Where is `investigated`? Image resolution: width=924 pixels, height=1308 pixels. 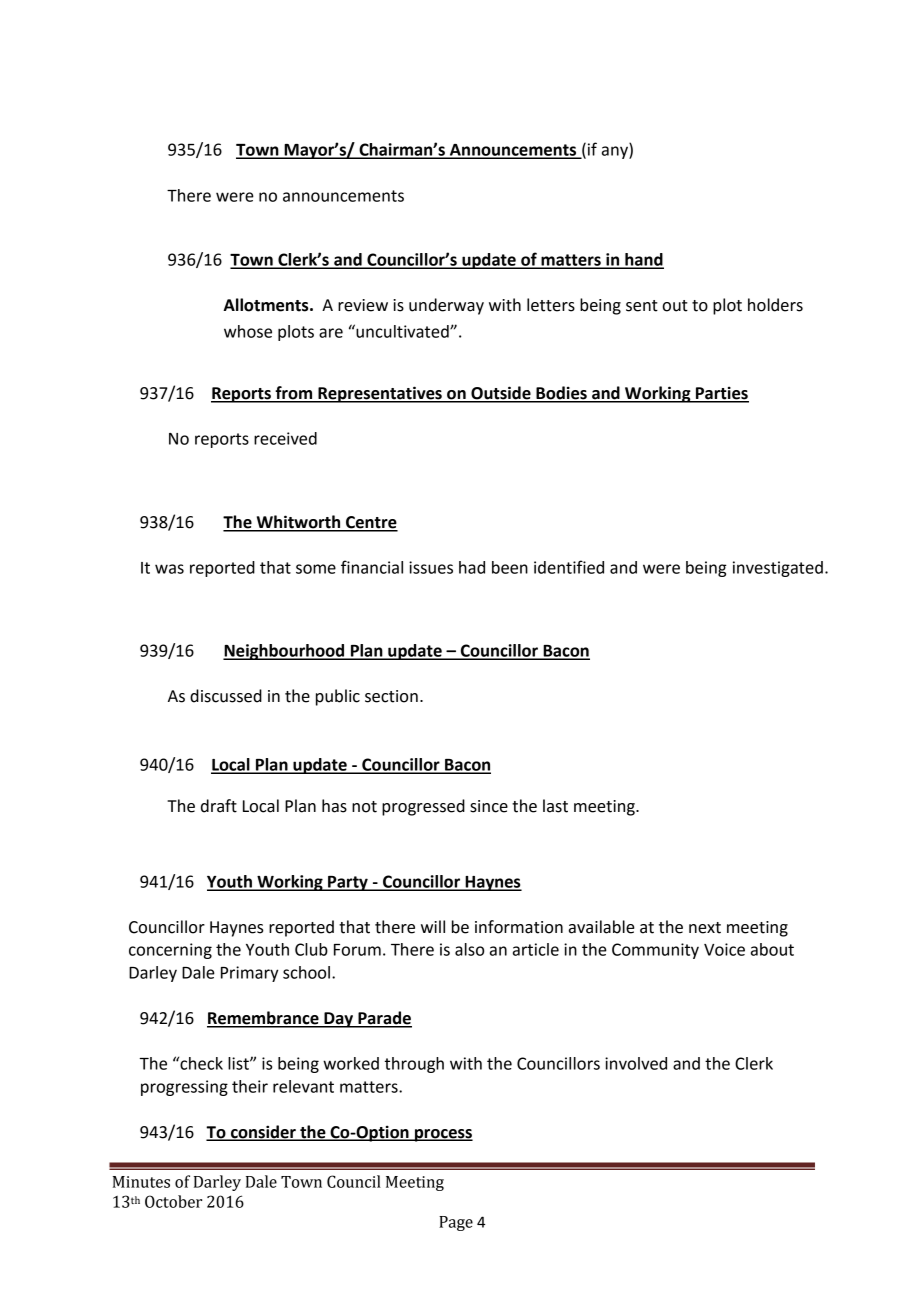
investigated is located at coordinates (778, 569).
